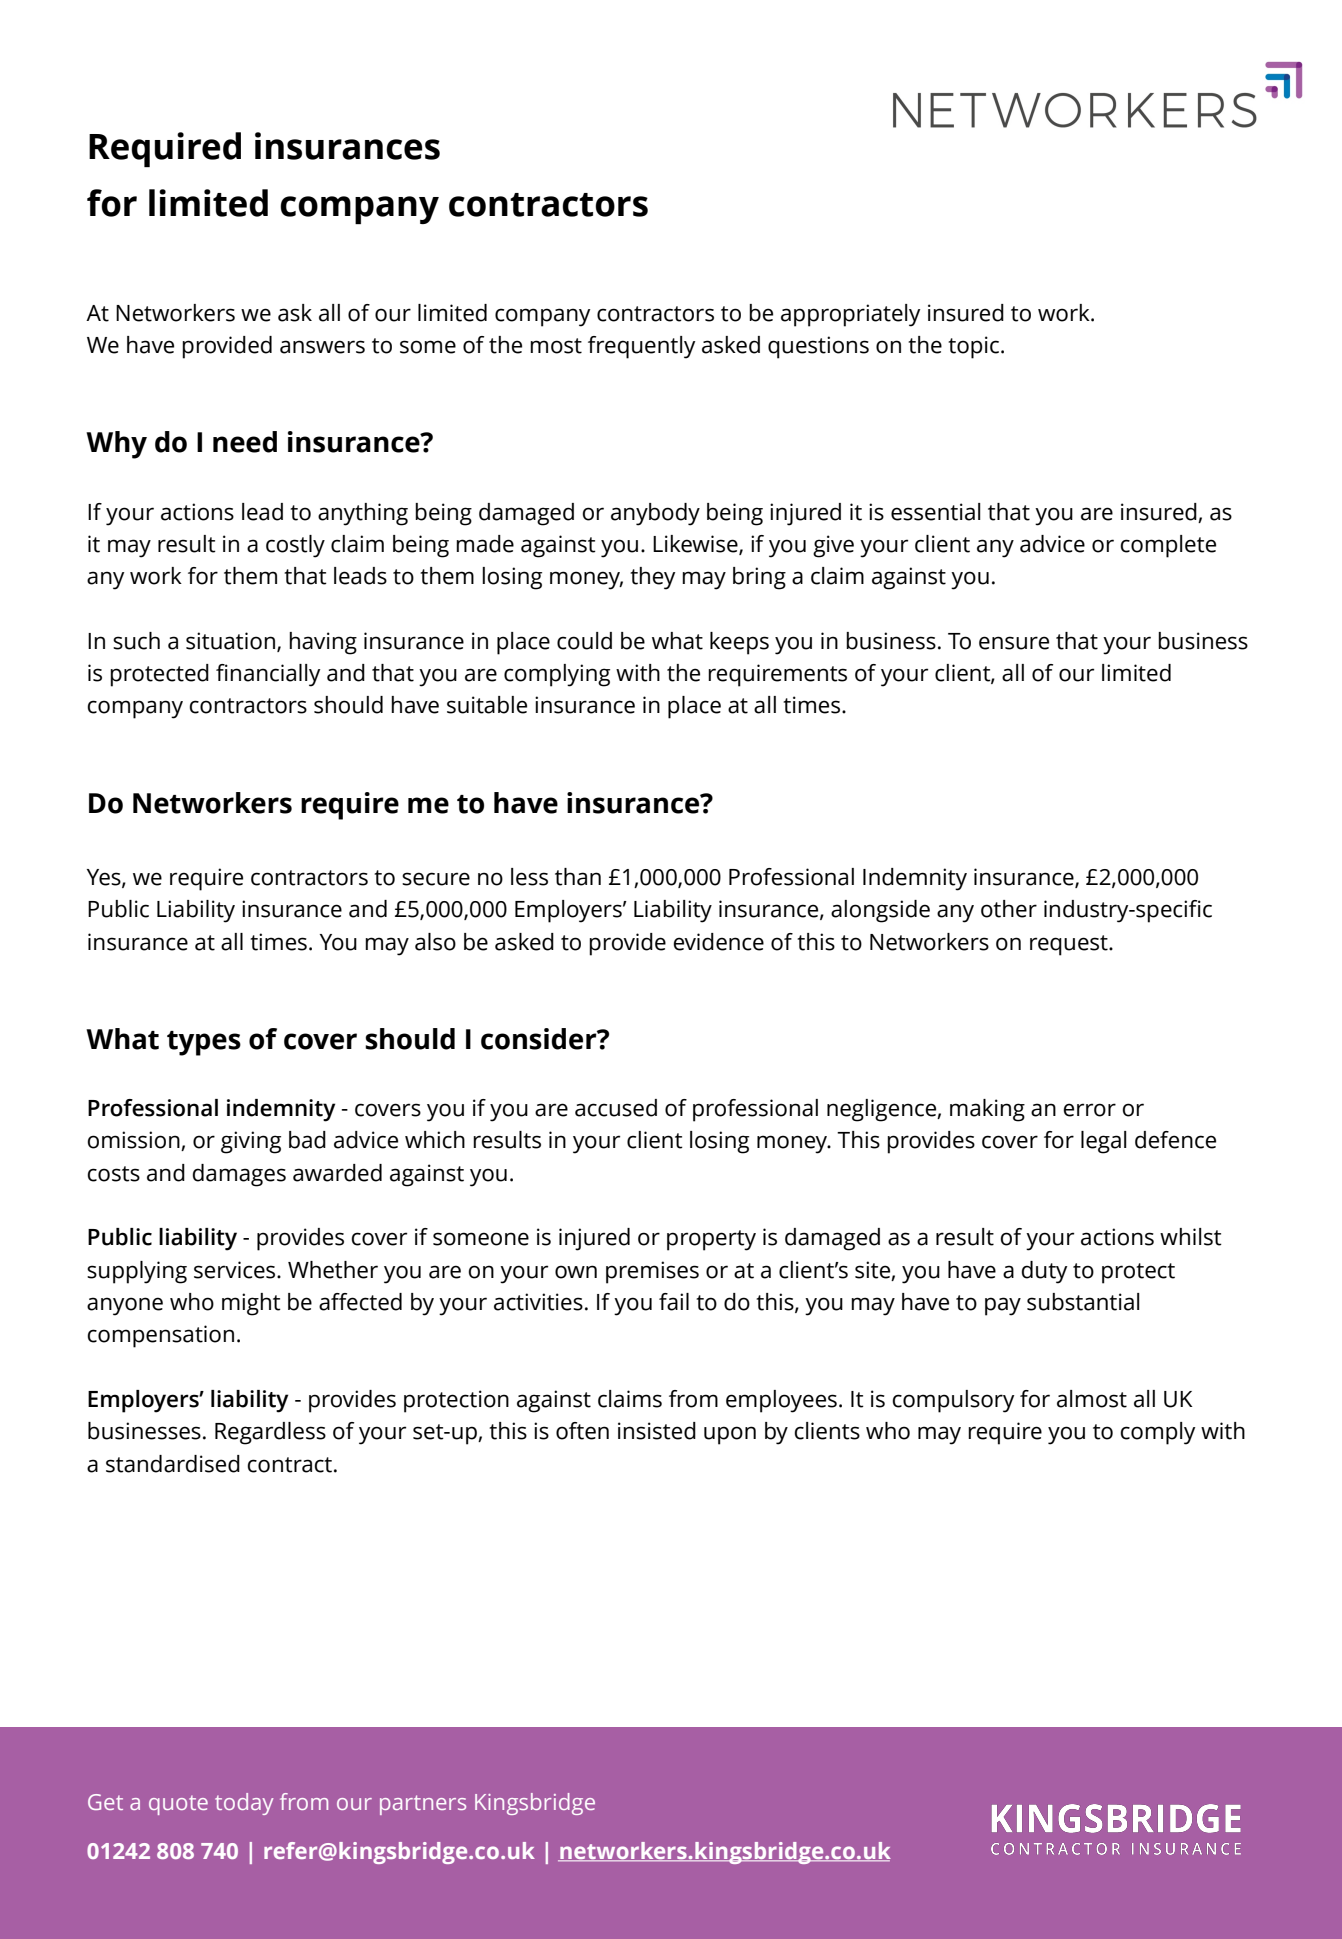  What do you see at coordinates (244, 1804) in the image?
I see `today` at bounding box center [244, 1804].
